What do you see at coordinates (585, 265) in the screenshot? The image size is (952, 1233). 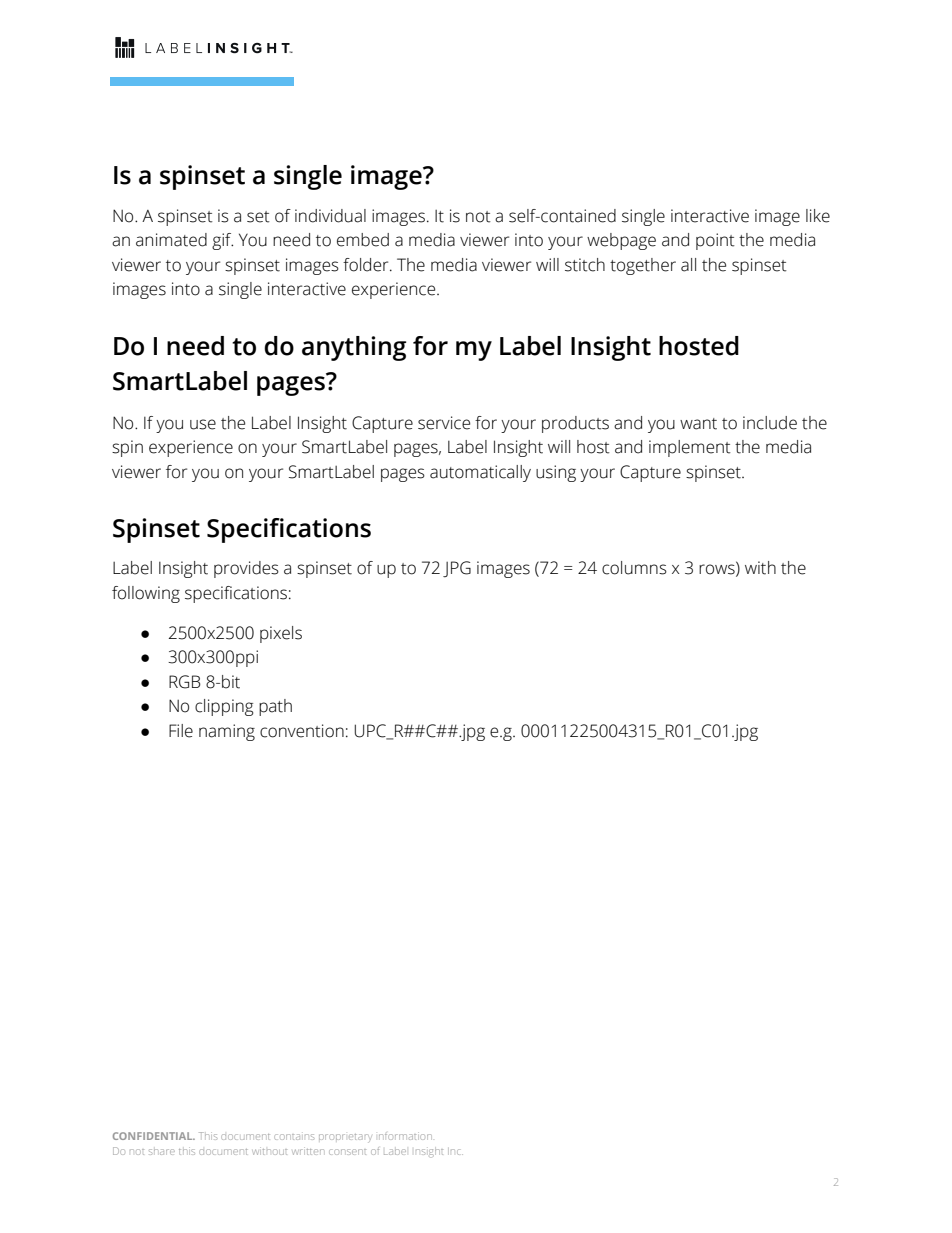 I see `stitch` at bounding box center [585, 265].
